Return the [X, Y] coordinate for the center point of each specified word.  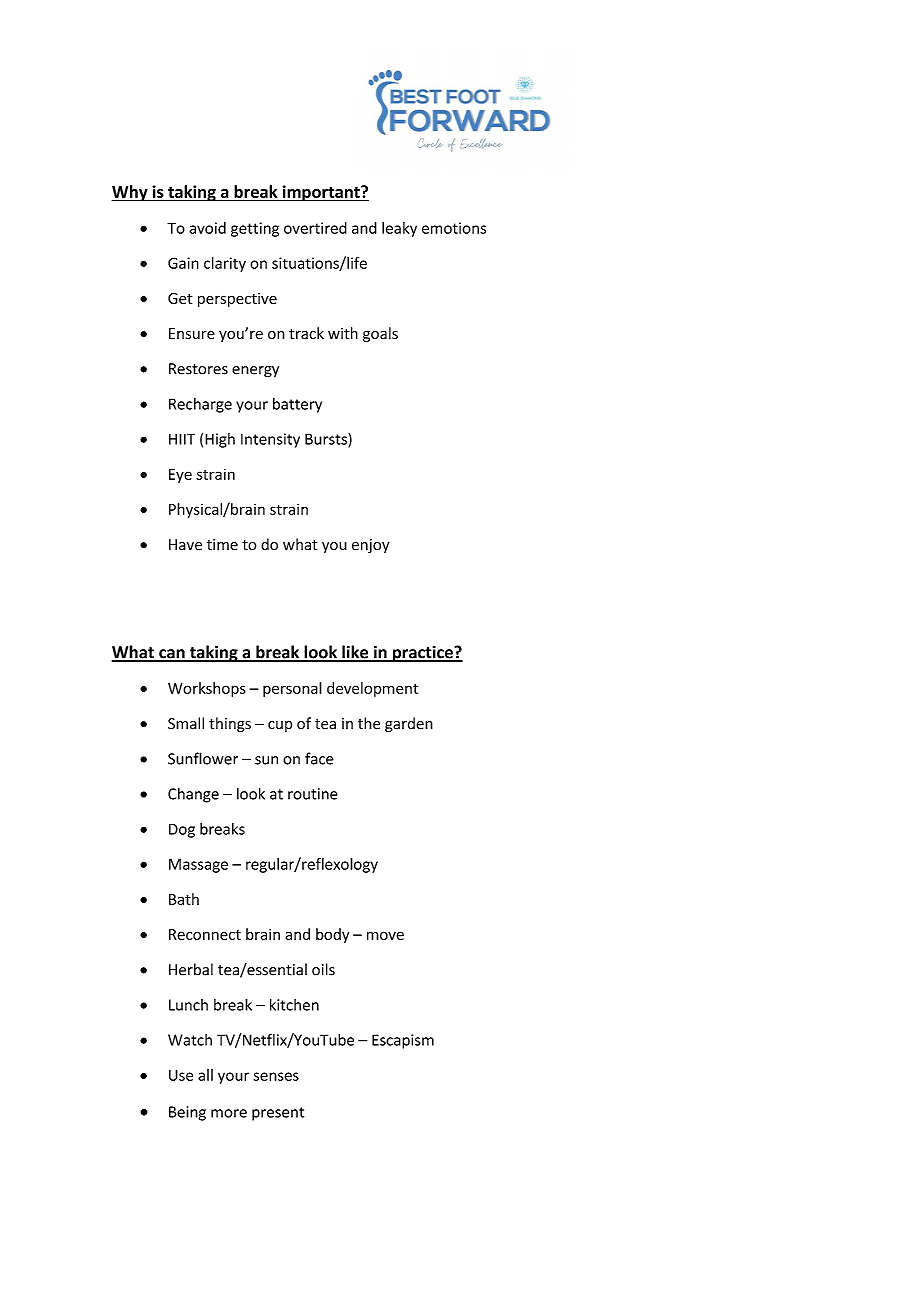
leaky [399, 229]
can [172, 655]
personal [292, 689]
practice [422, 654]
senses [276, 1076]
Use [181, 1075]
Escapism [403, 1041]
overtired [315, 228]
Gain [183, 263]
